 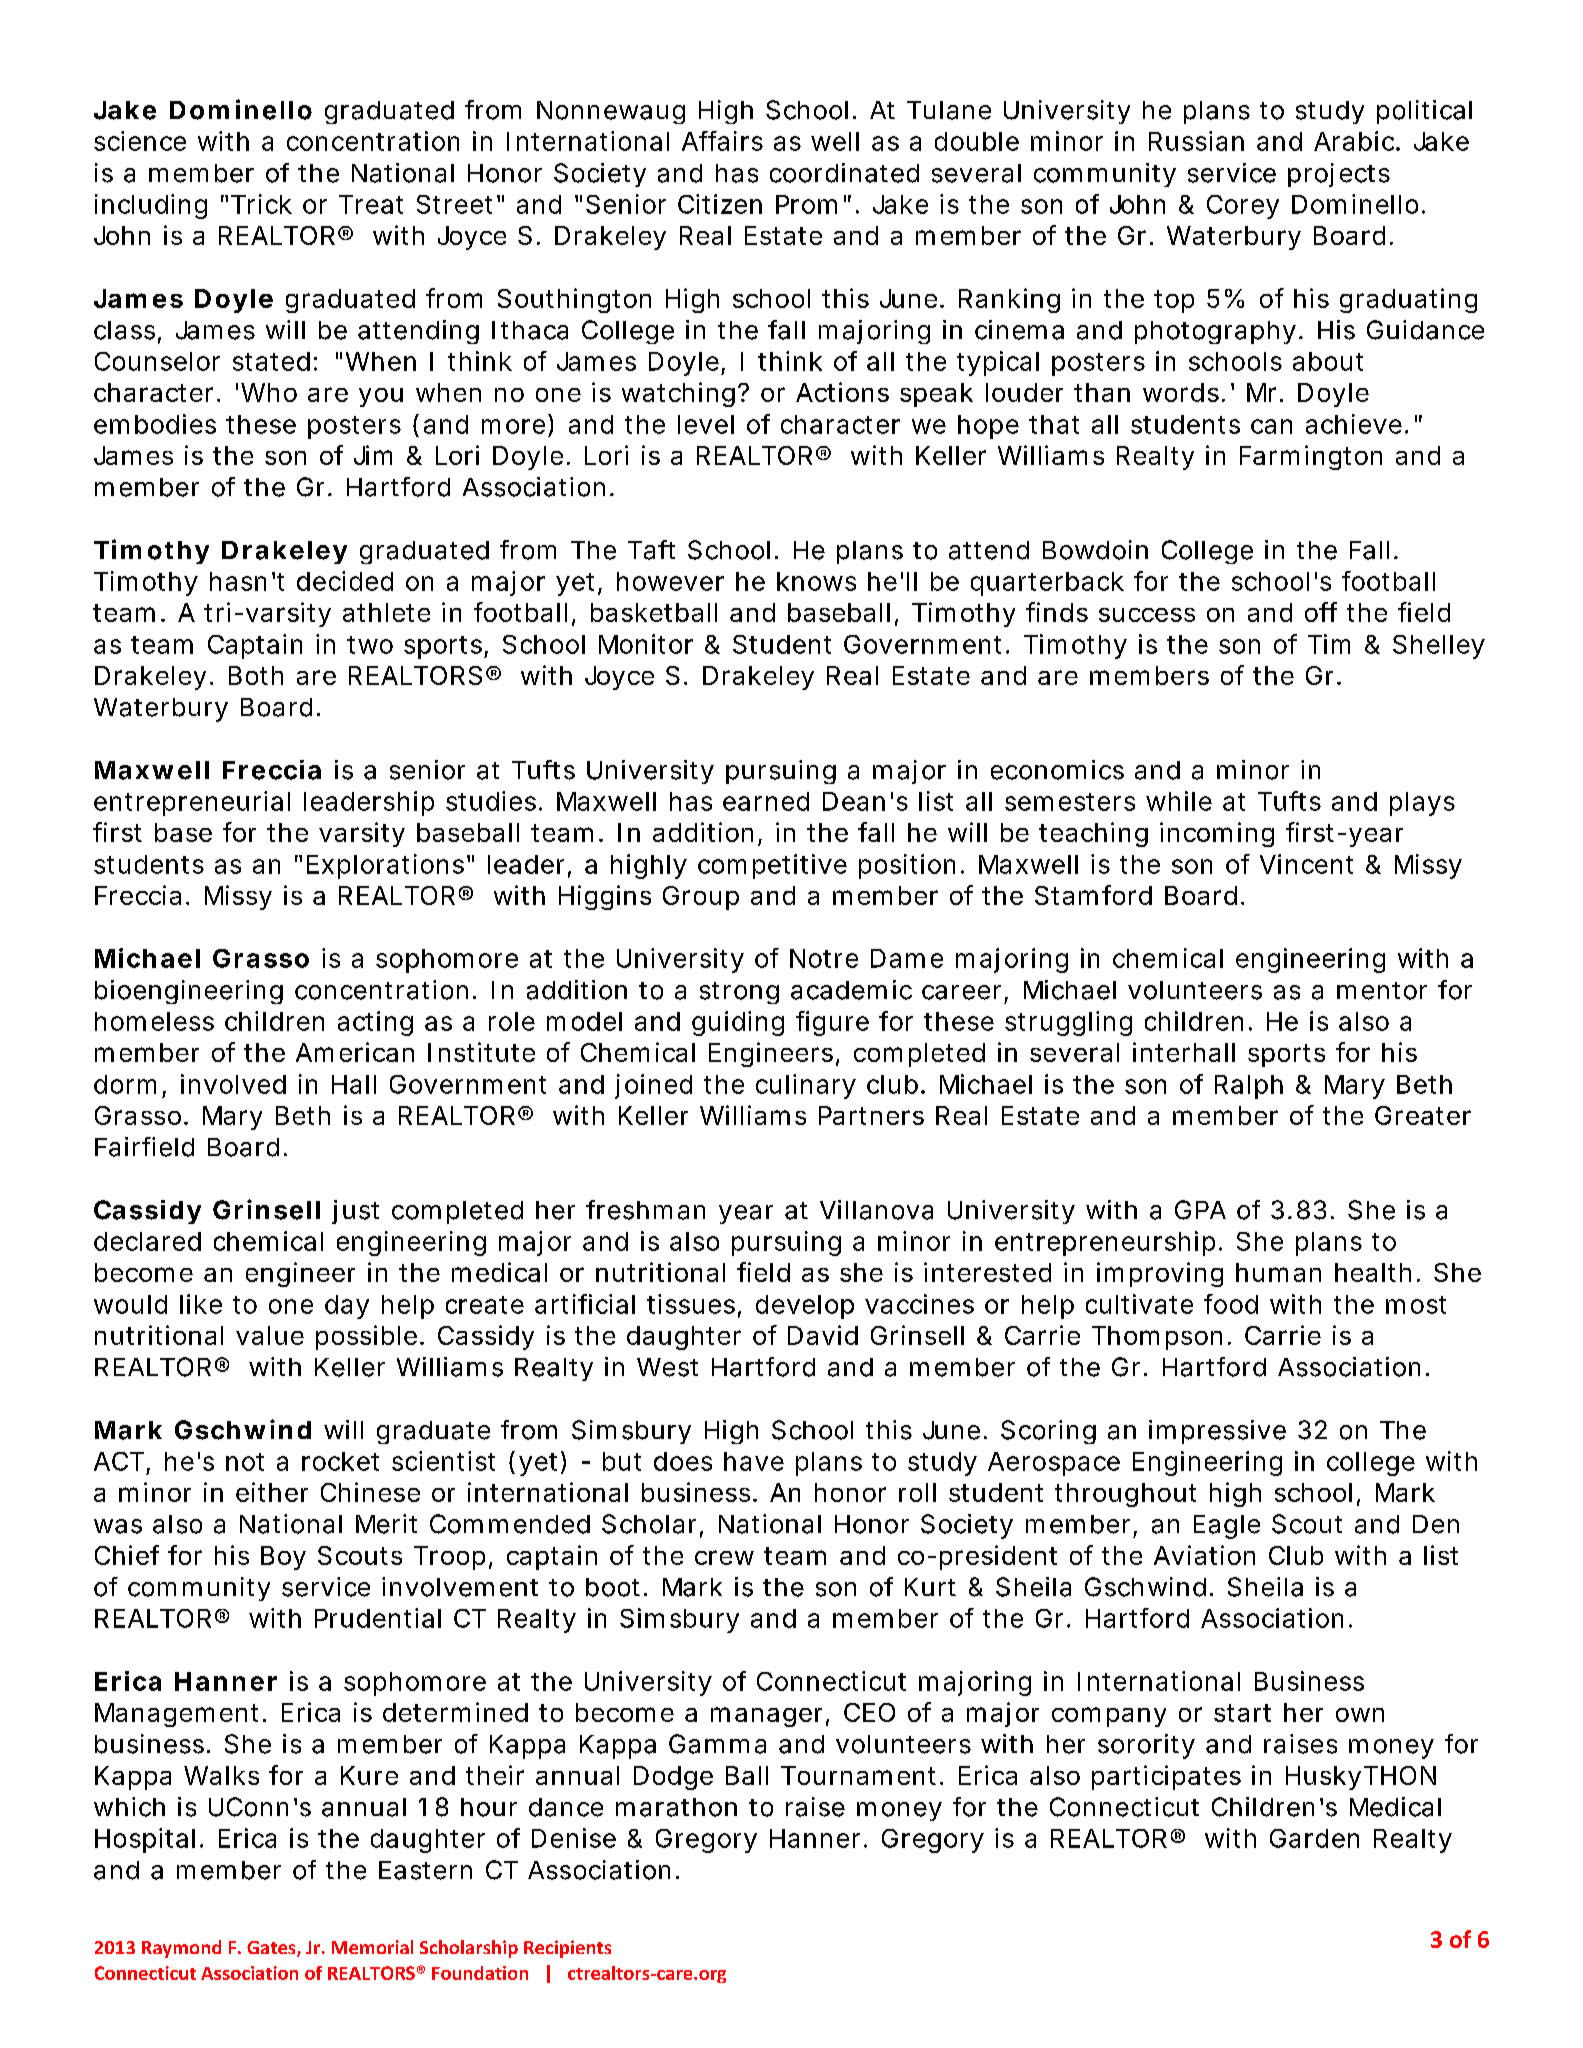 What do you see at coordinates (256, 675) in the image?
I see `Both` at bounding box center [256, 675].
